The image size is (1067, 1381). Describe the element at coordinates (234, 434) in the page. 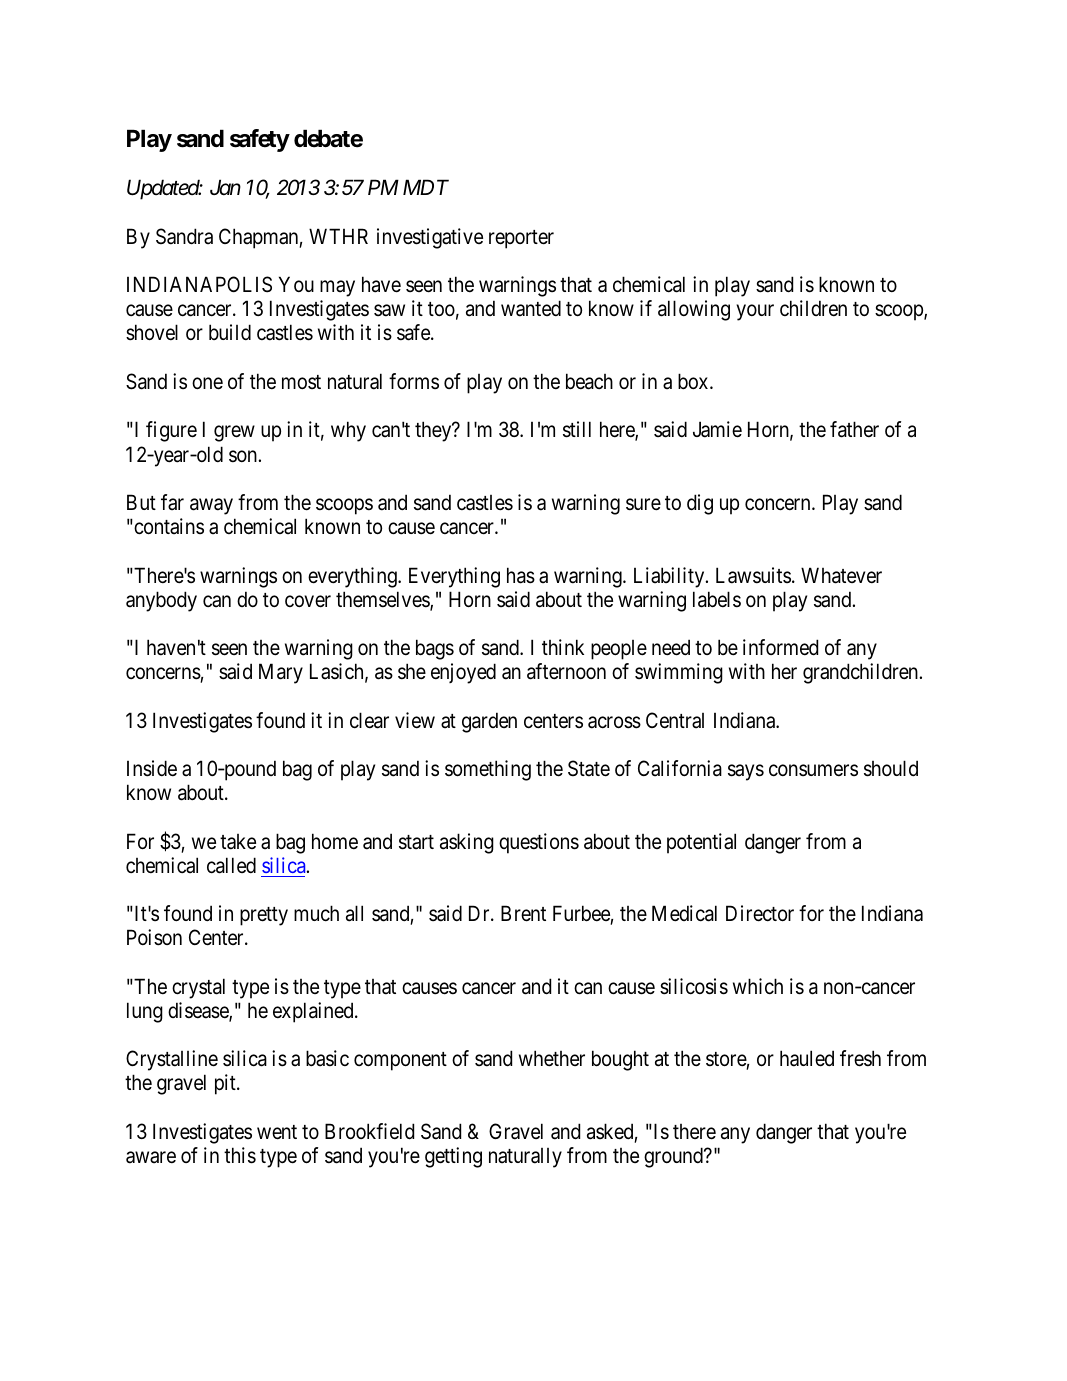

I see `grew` at that location.
